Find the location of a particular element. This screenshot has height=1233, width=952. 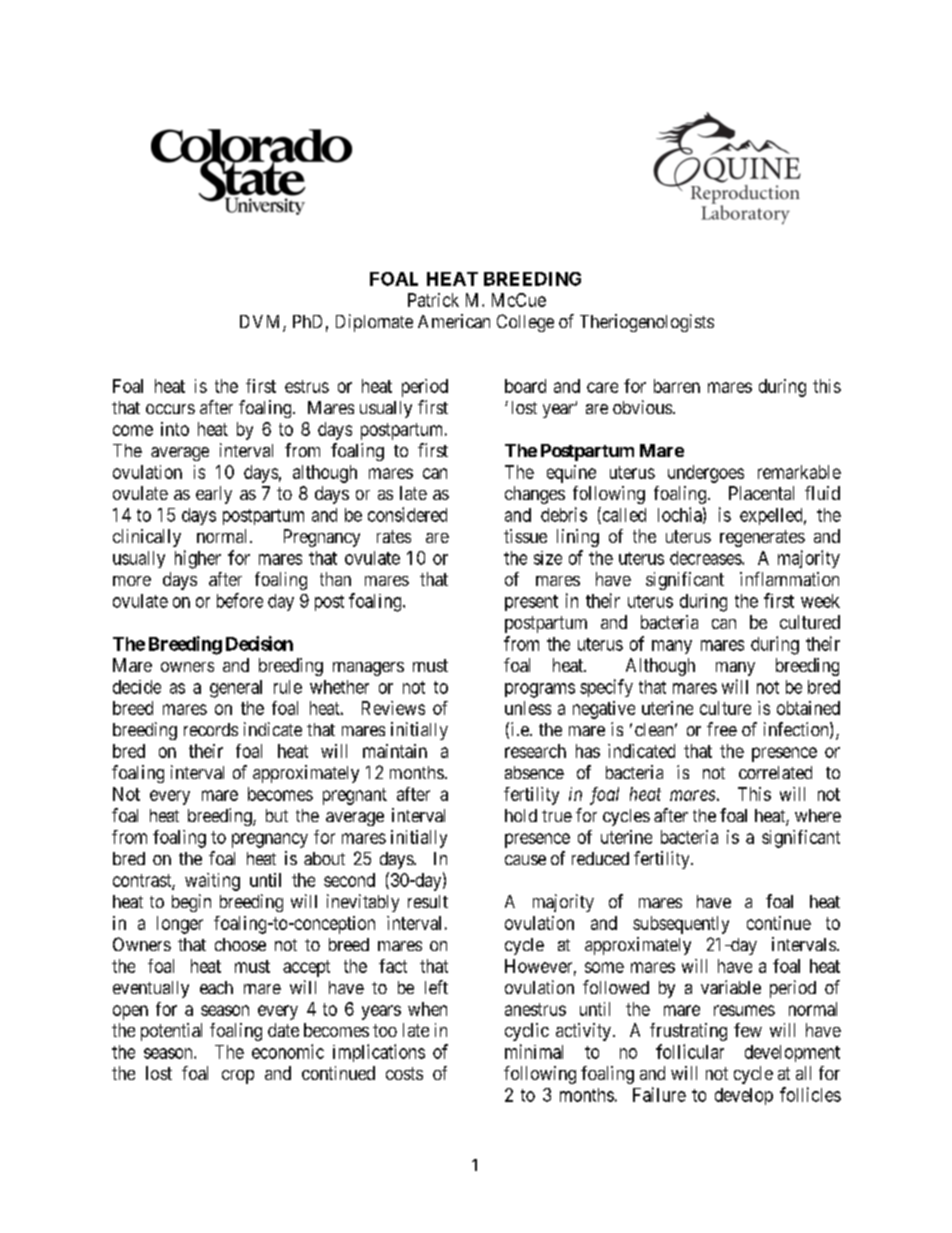

free is located at coordinates (722, 729).
